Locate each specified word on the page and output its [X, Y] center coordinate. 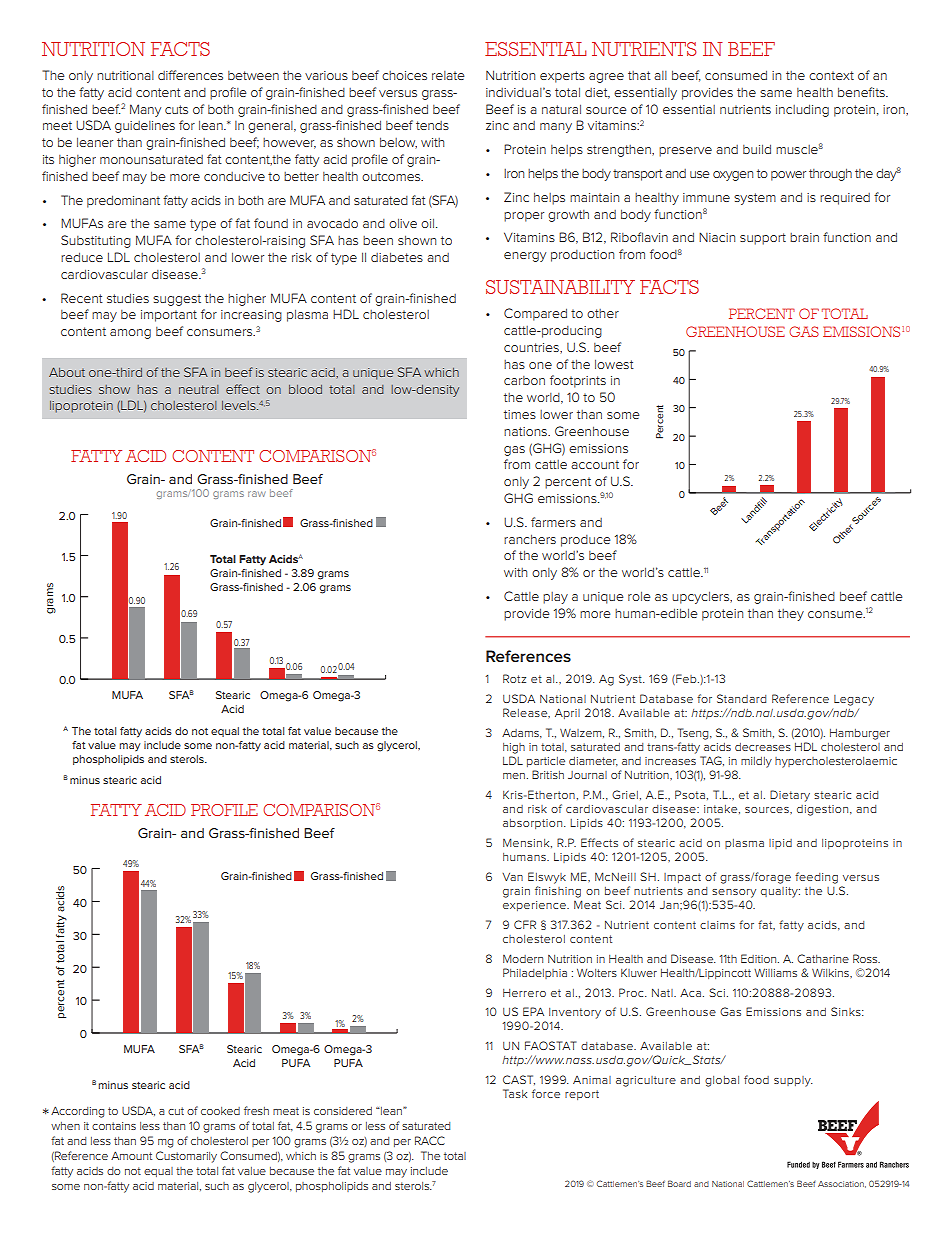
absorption [534, 824]
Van [512, 877]
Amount [131, 1155]
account [595, 464]
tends [432, 125]
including [802, 110]
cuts [176, 109]
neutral [198, 389]
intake [722, 809]
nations [526, 431]
